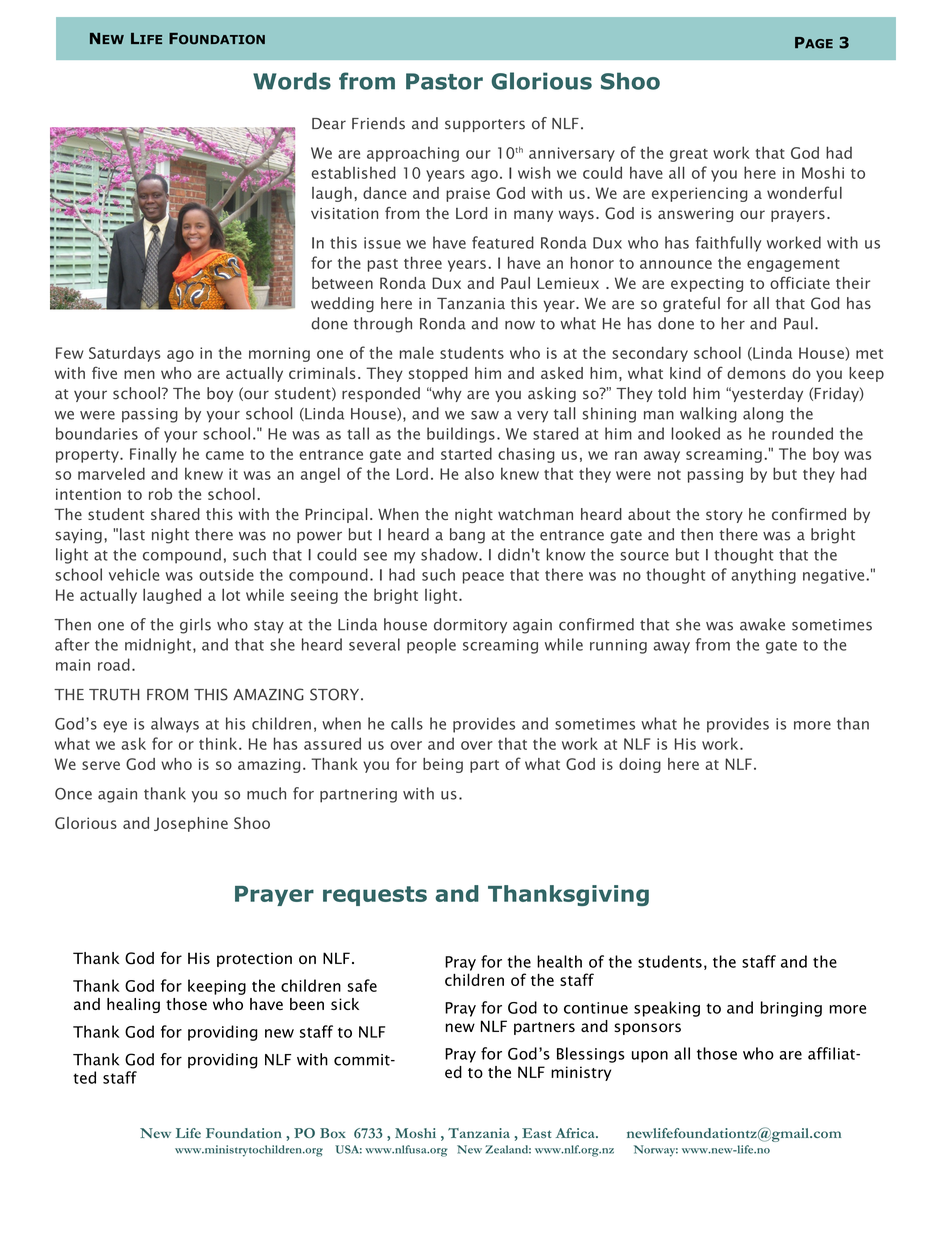  Describe the element at coordinates (292, 81) in the screenshot. I see `Words` at that location.
